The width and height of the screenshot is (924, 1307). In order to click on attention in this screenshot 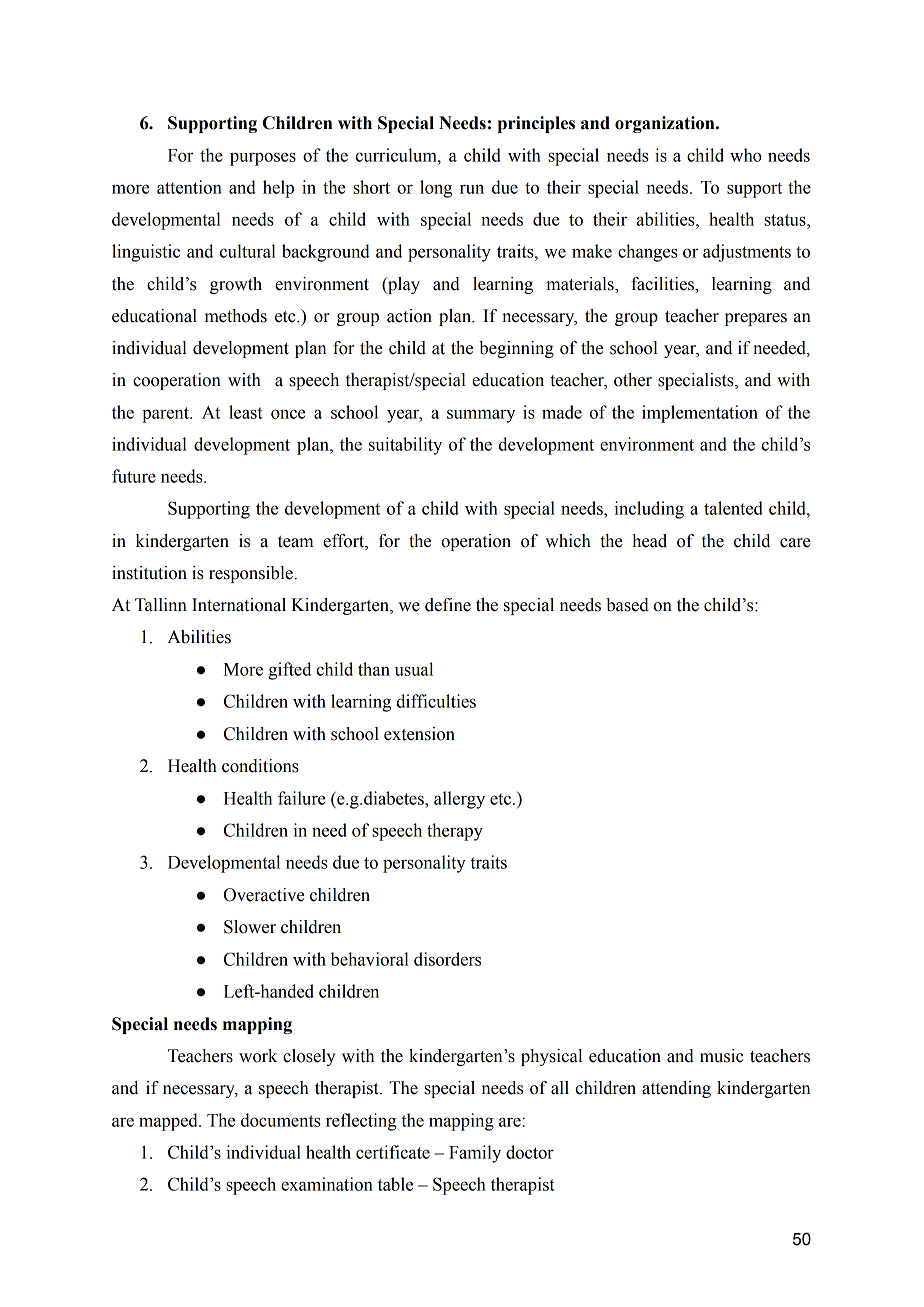, I will do `click(189, 187)`.
